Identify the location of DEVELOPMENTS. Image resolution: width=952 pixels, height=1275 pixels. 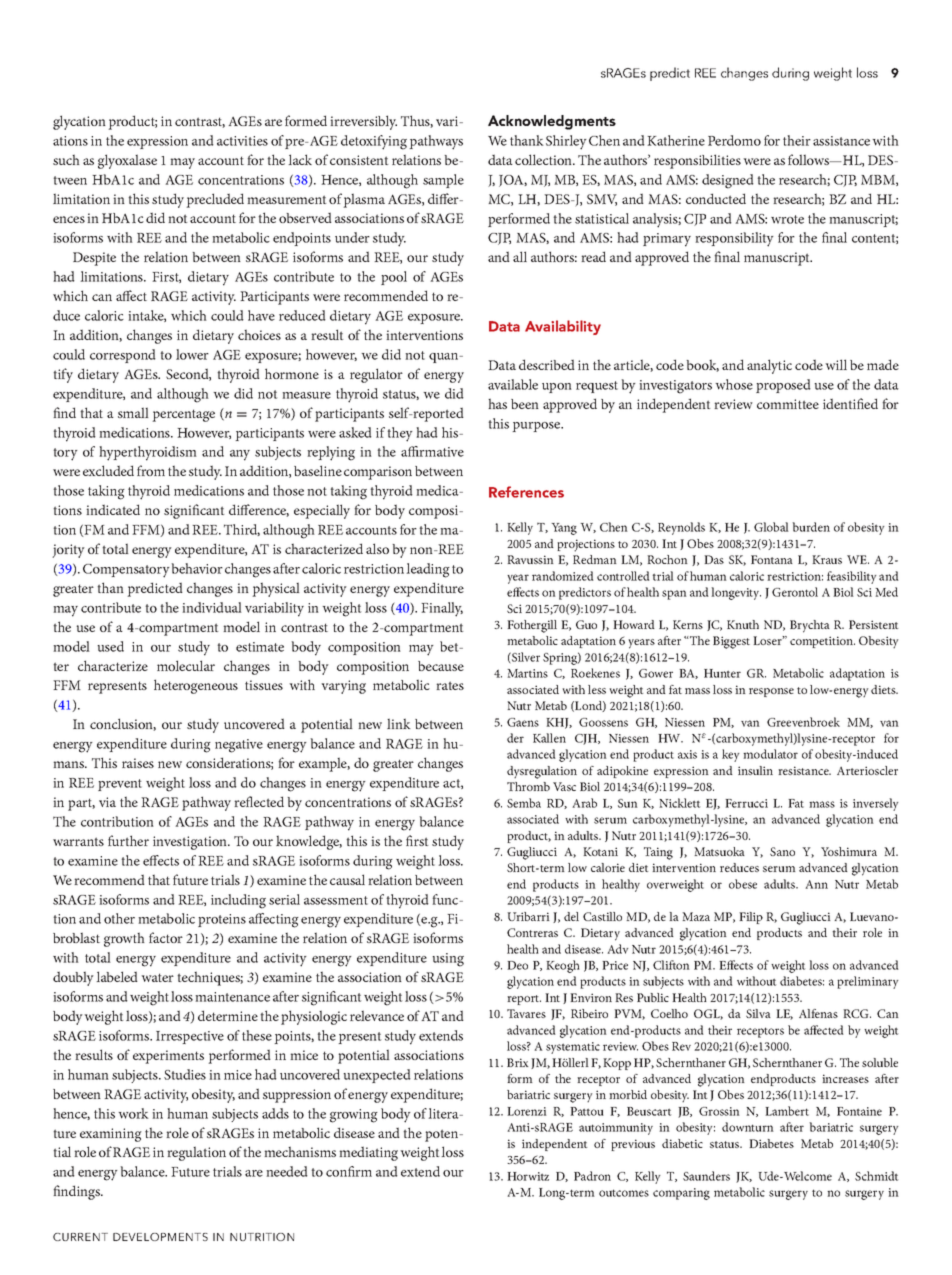
(160, 1237).
